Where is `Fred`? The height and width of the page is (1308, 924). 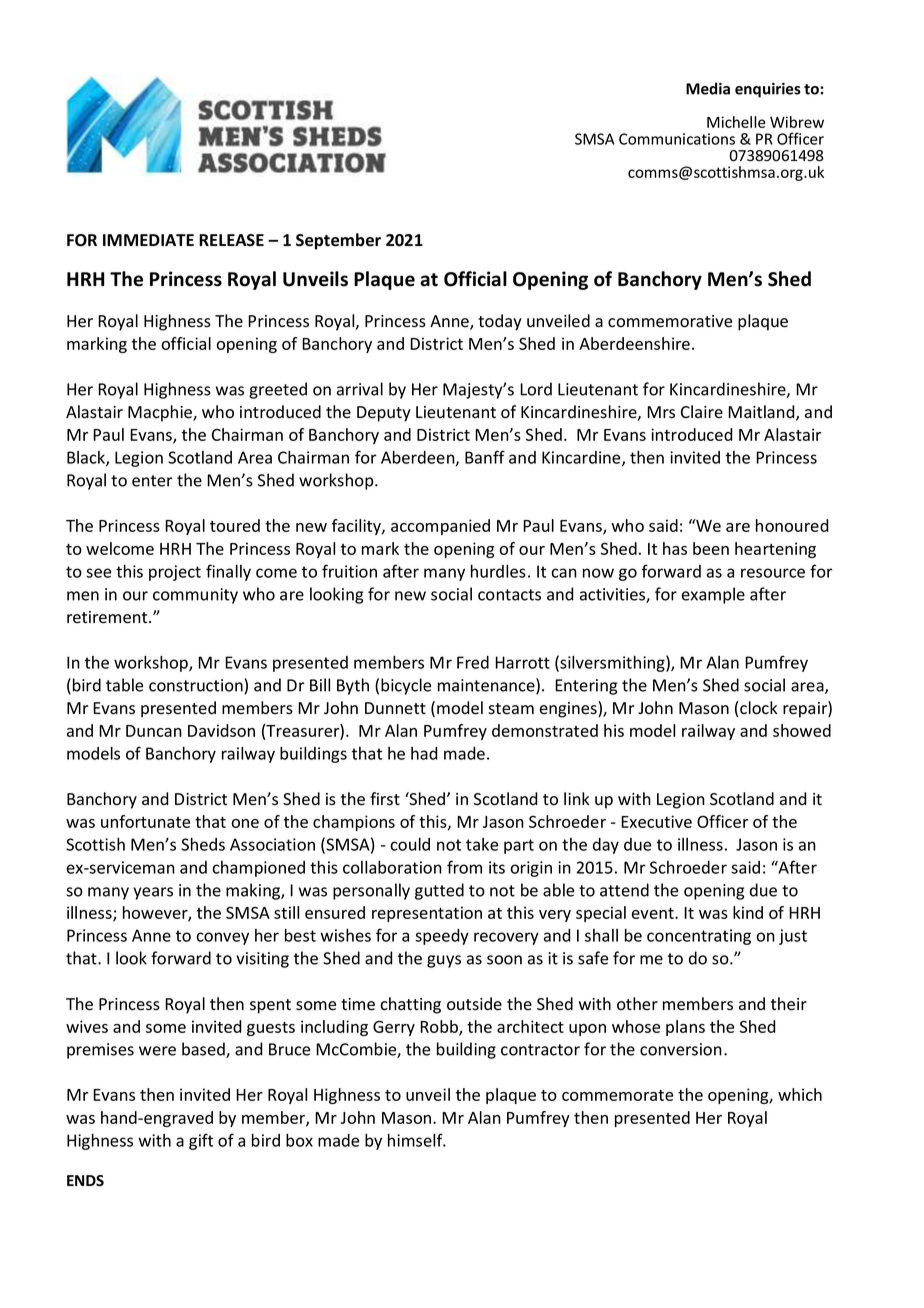
Fred is located at coordinates (473, 662).
